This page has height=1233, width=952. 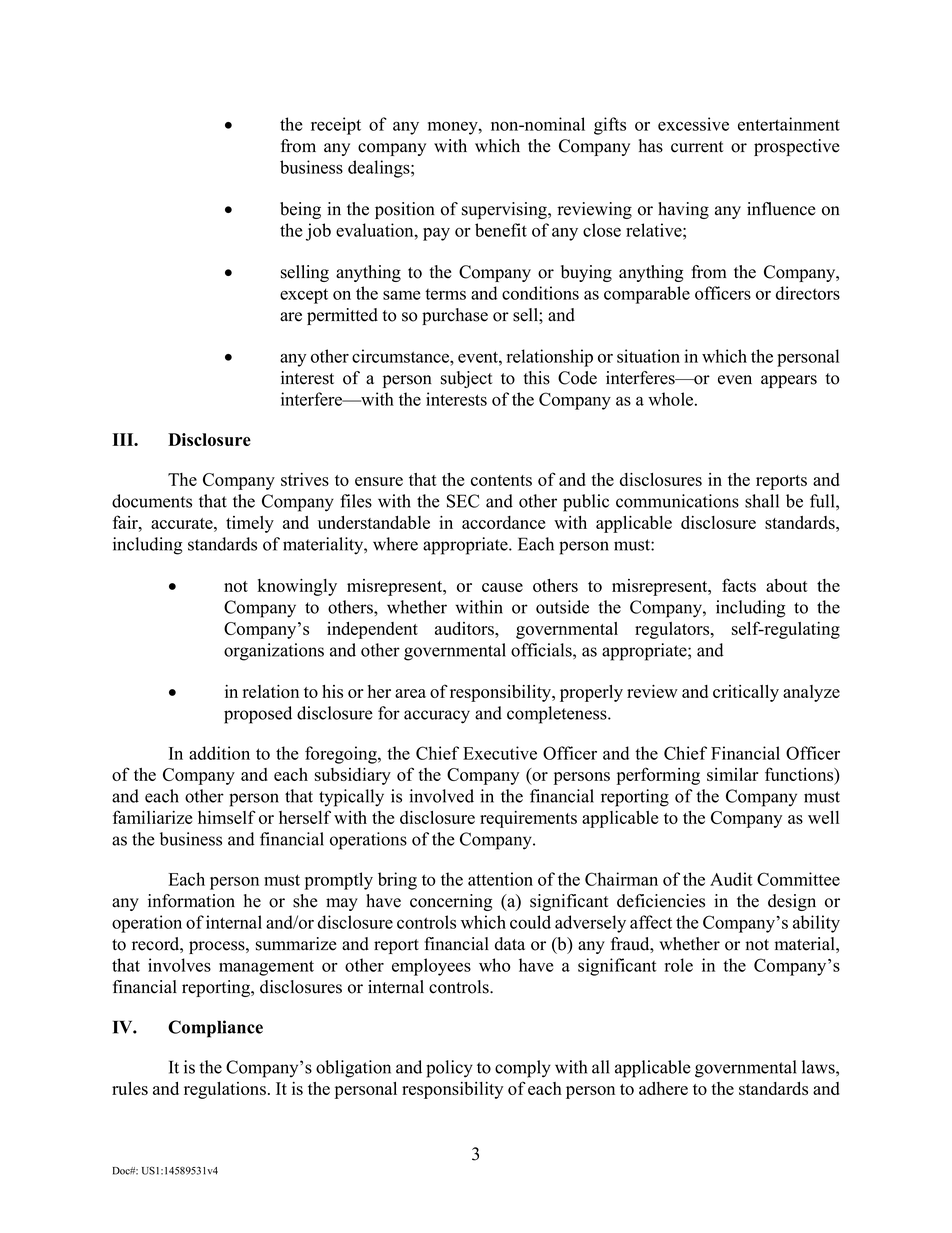 I want to click on facts, so click(x=739, y=585).
